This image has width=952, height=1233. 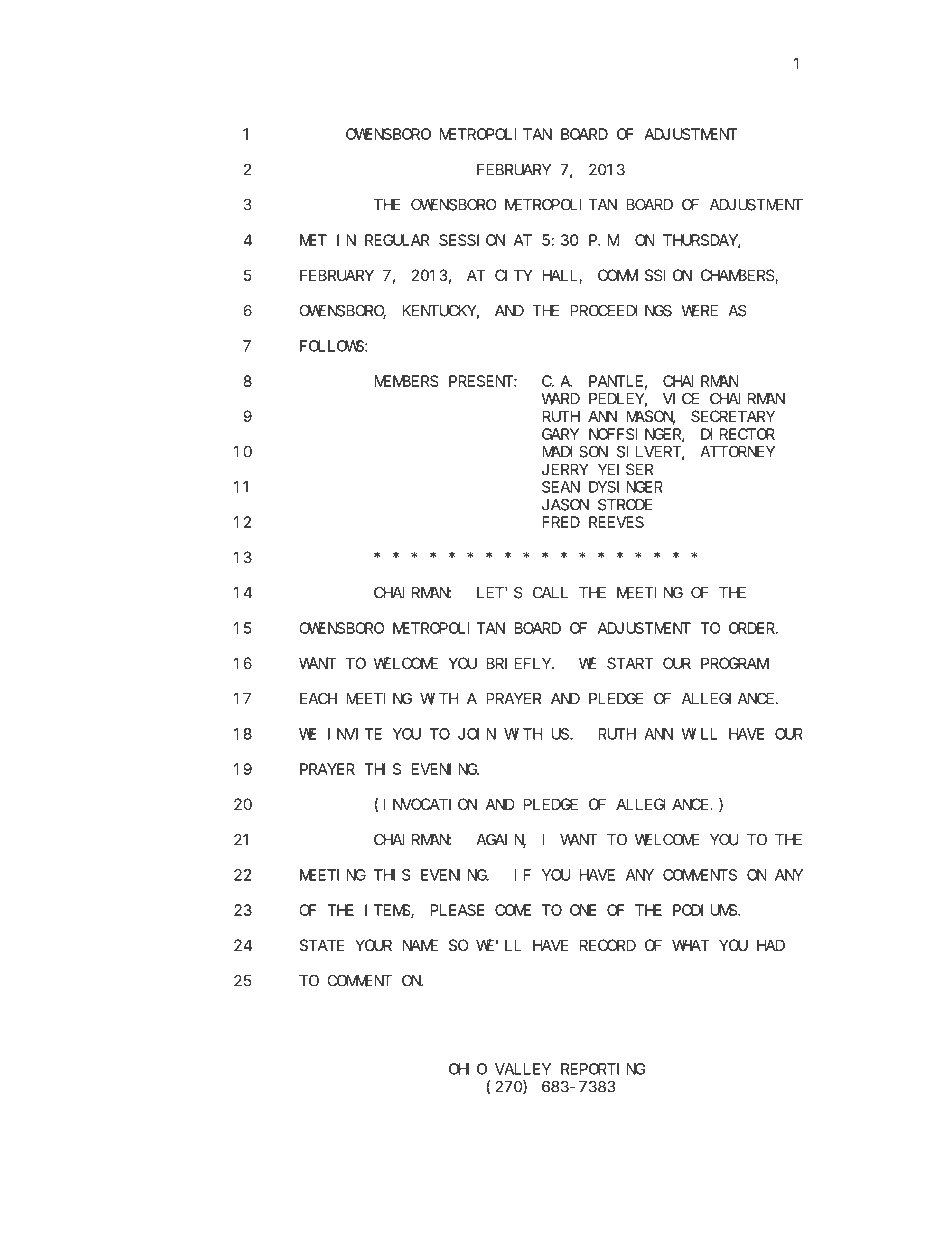 What do you see at coordinates (738, 276) in the image?
I see `CHAMBERS` at bounding box center [738, 276].
